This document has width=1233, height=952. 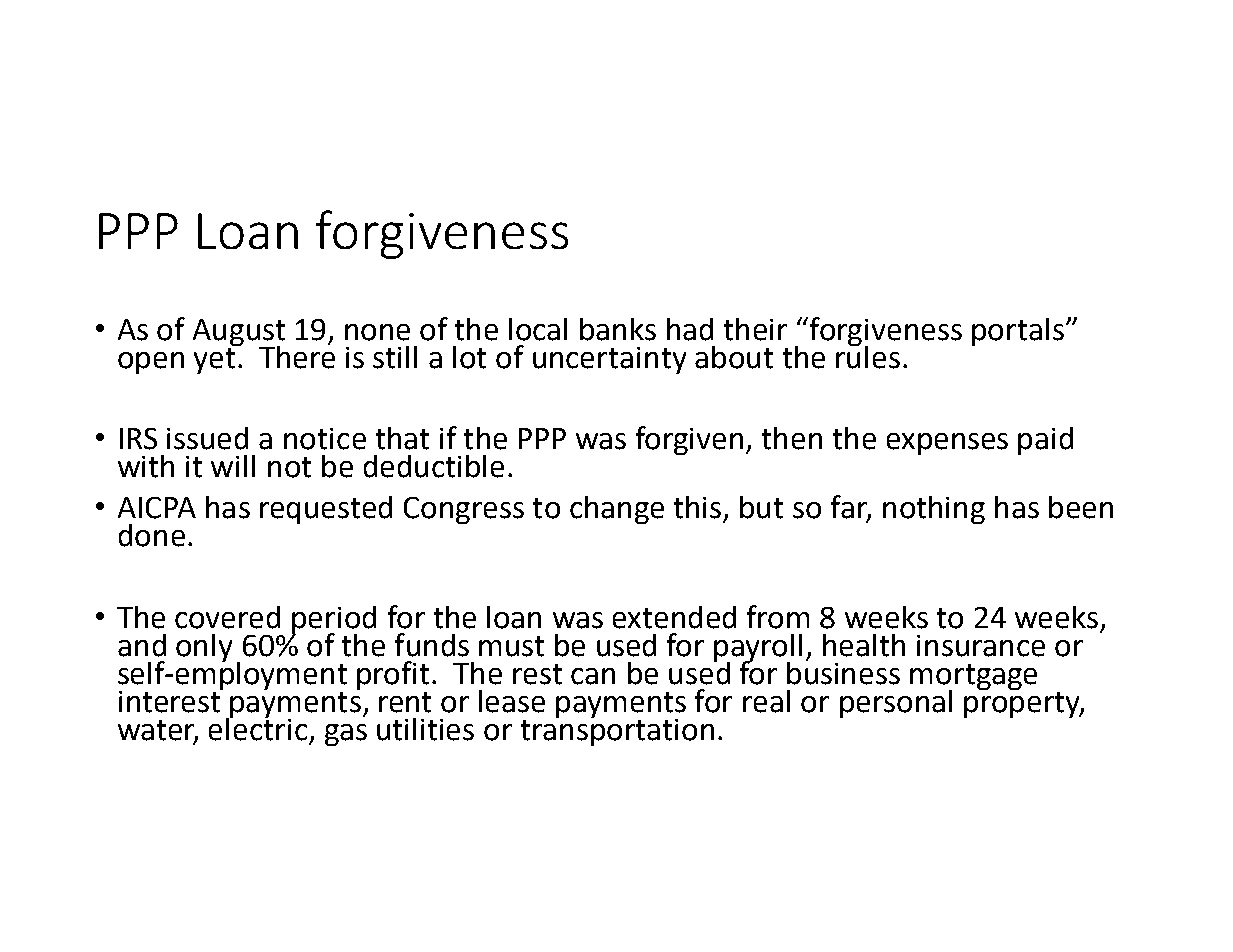 I want to click on portals, so click(x=1018, y=332).
